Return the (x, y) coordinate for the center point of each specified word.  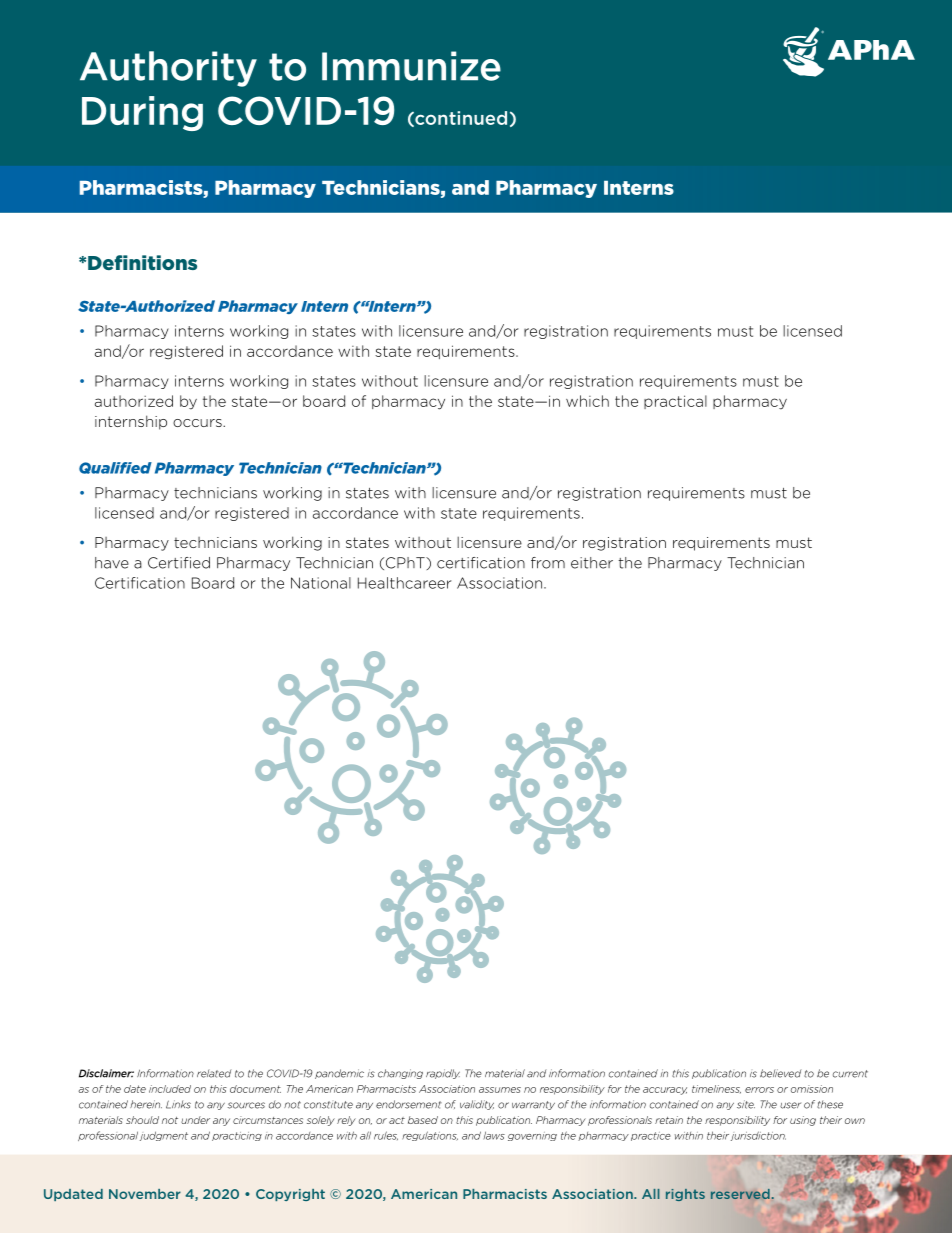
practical (675, 402)
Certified (179, 563)
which (587, 401)
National (321, 583)
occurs (198, 423)
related (214, 1074)
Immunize (411, 66)
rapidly (443, 1074)
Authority (168, 69)
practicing (237, 1136)
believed (780, 1073)
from (548, 563)
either (592, 563)
